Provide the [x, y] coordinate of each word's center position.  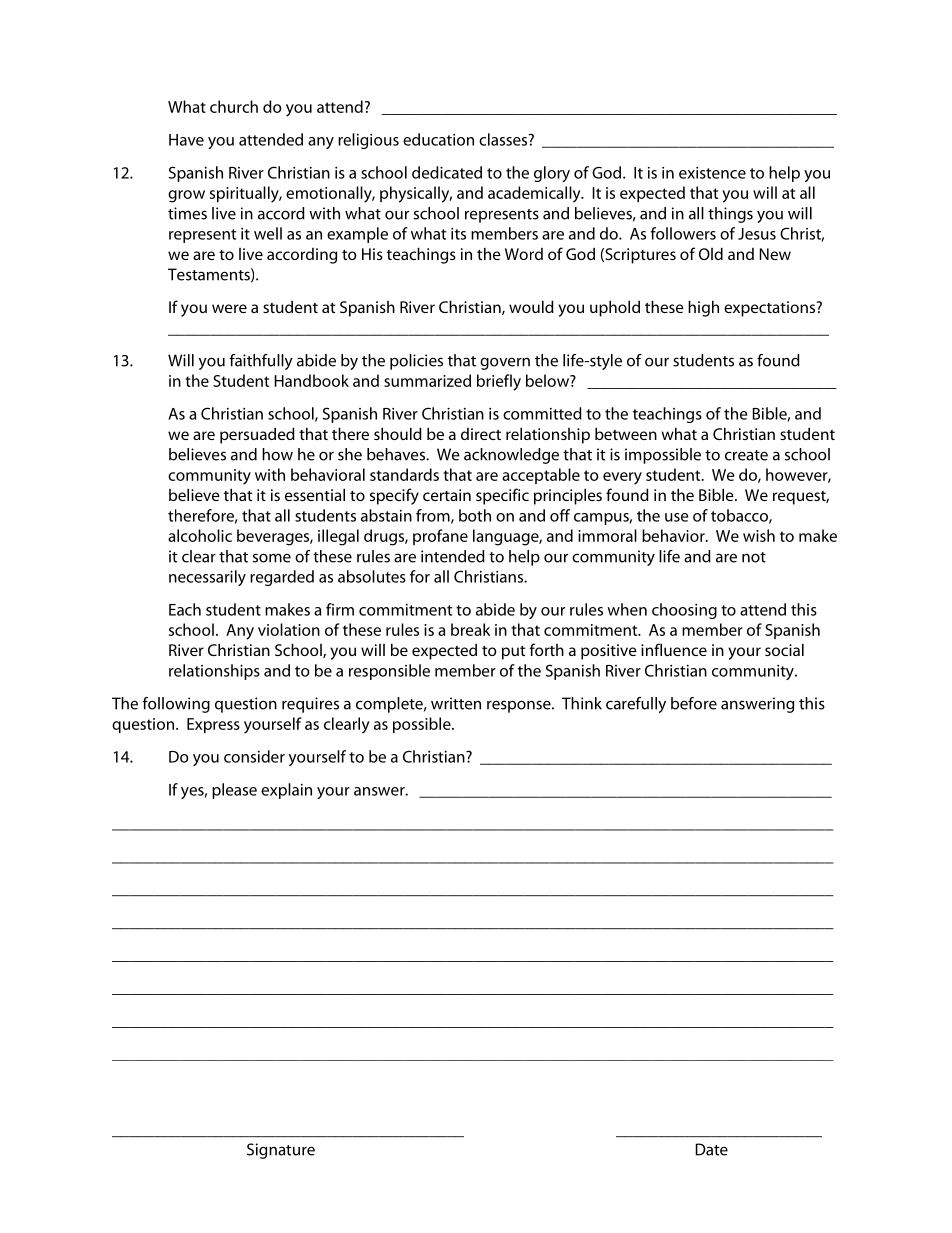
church [234, 106]
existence [712, 173]
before [694, 703]
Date [711, 1149]
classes [504, 139]
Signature [281, 1151]
